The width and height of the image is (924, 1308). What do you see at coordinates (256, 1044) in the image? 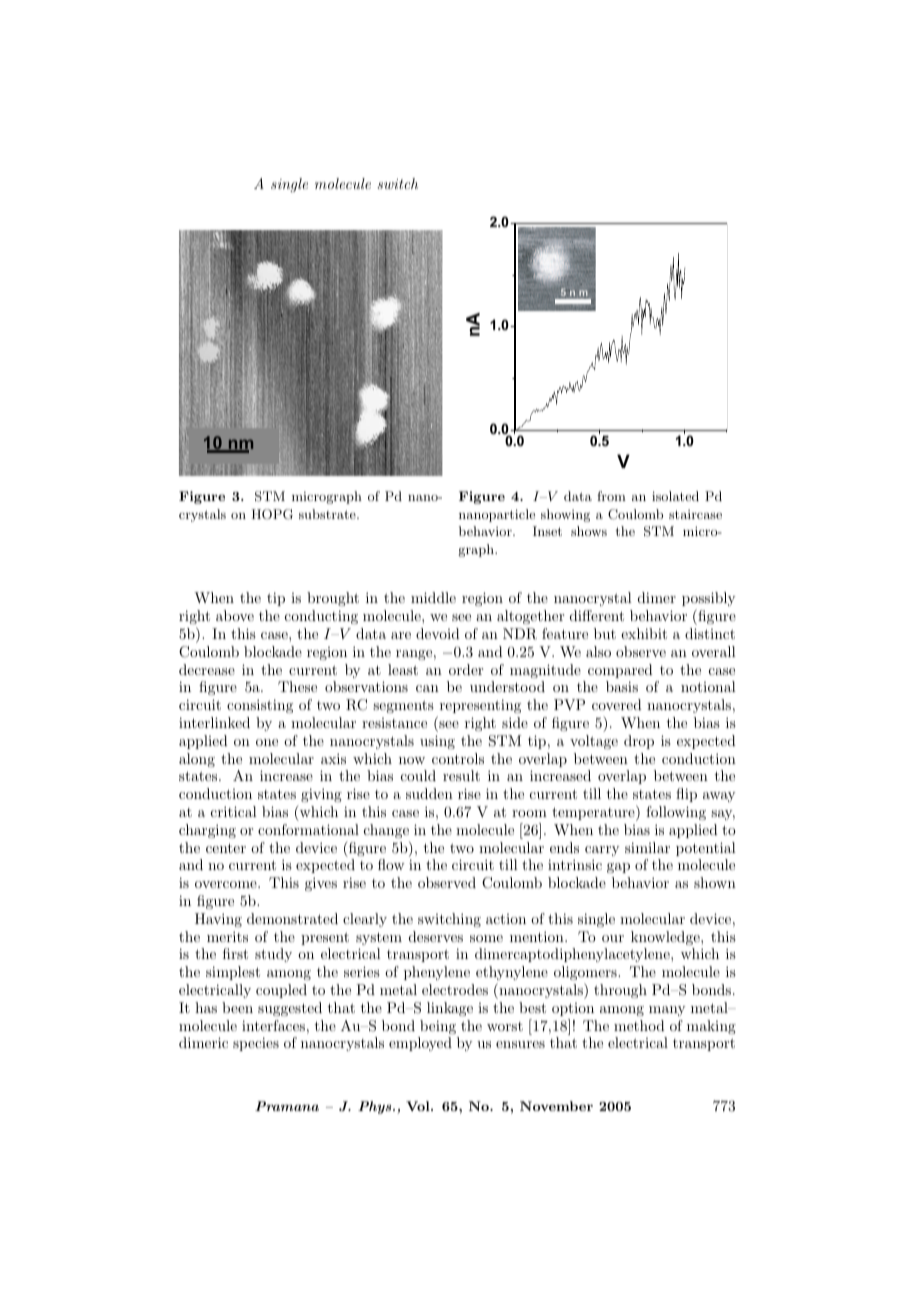
I see `species` at bounding box center [256, 1044].
